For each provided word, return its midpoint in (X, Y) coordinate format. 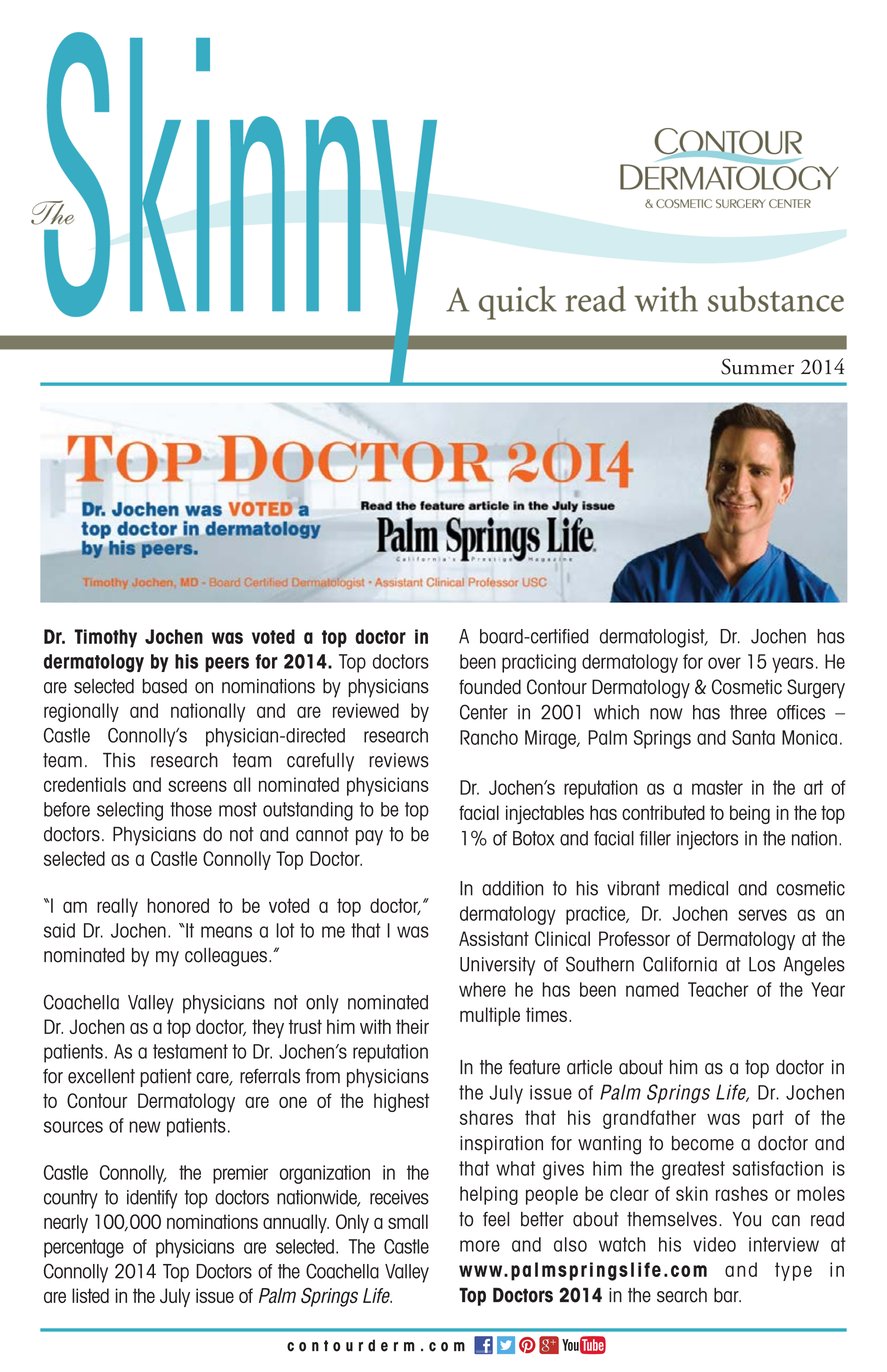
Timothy (105, 638)
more (480, 1246)
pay (369, 838)
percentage (84, 1248)
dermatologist (653, 638)
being (750, 814)
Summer (757, 366)
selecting (130, 811)
